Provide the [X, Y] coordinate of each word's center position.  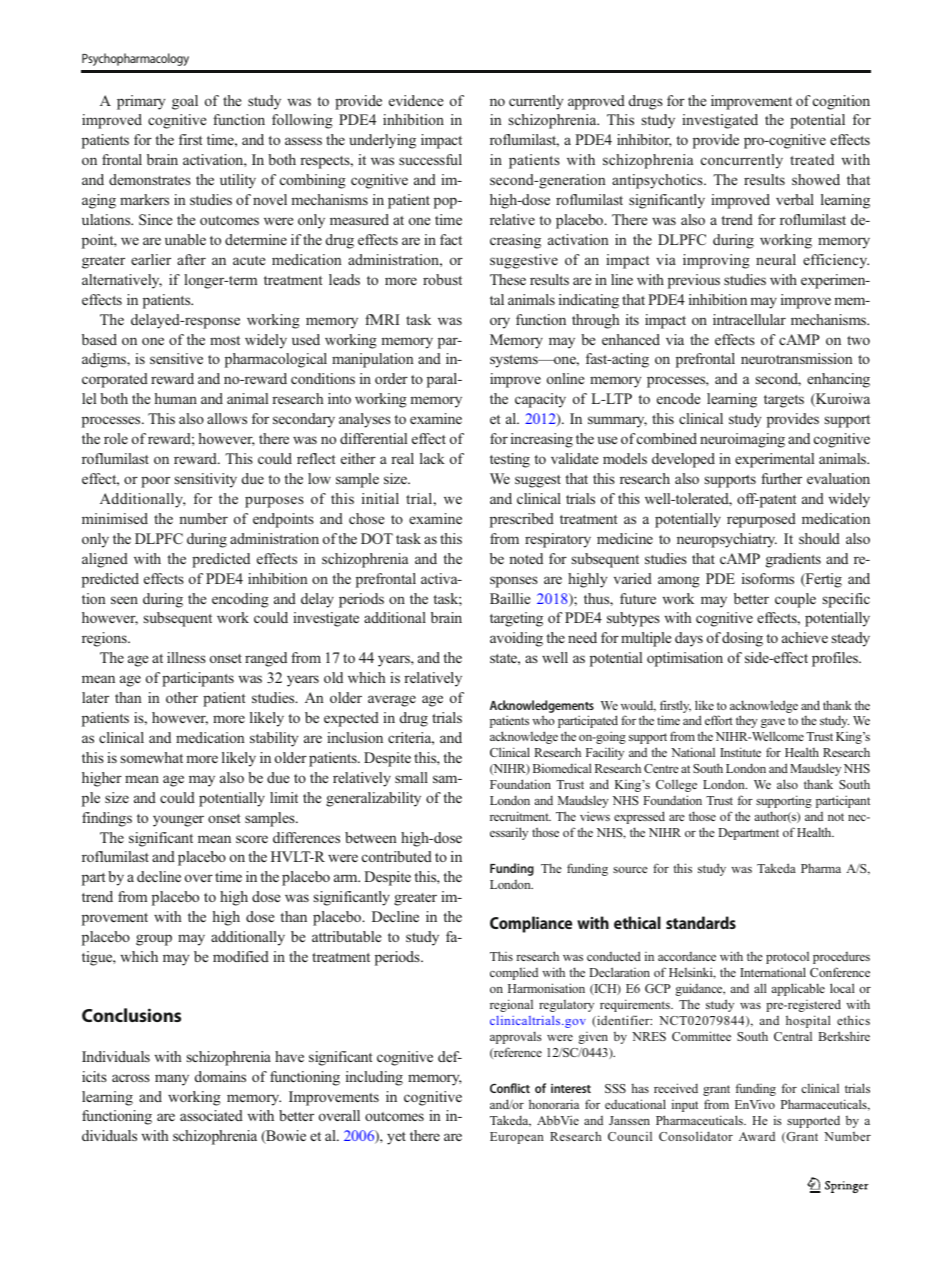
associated [211, 1115]
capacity [540, 400]
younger [178, 821]
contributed [397, 856]
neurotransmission [797, 358]
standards [701, 922]
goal [185, 102]
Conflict [510, 1088]
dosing [742, 639]
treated [812, 159]
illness [186, 657]
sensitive [176, 358]
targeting [516, 619]
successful [430, 159]
